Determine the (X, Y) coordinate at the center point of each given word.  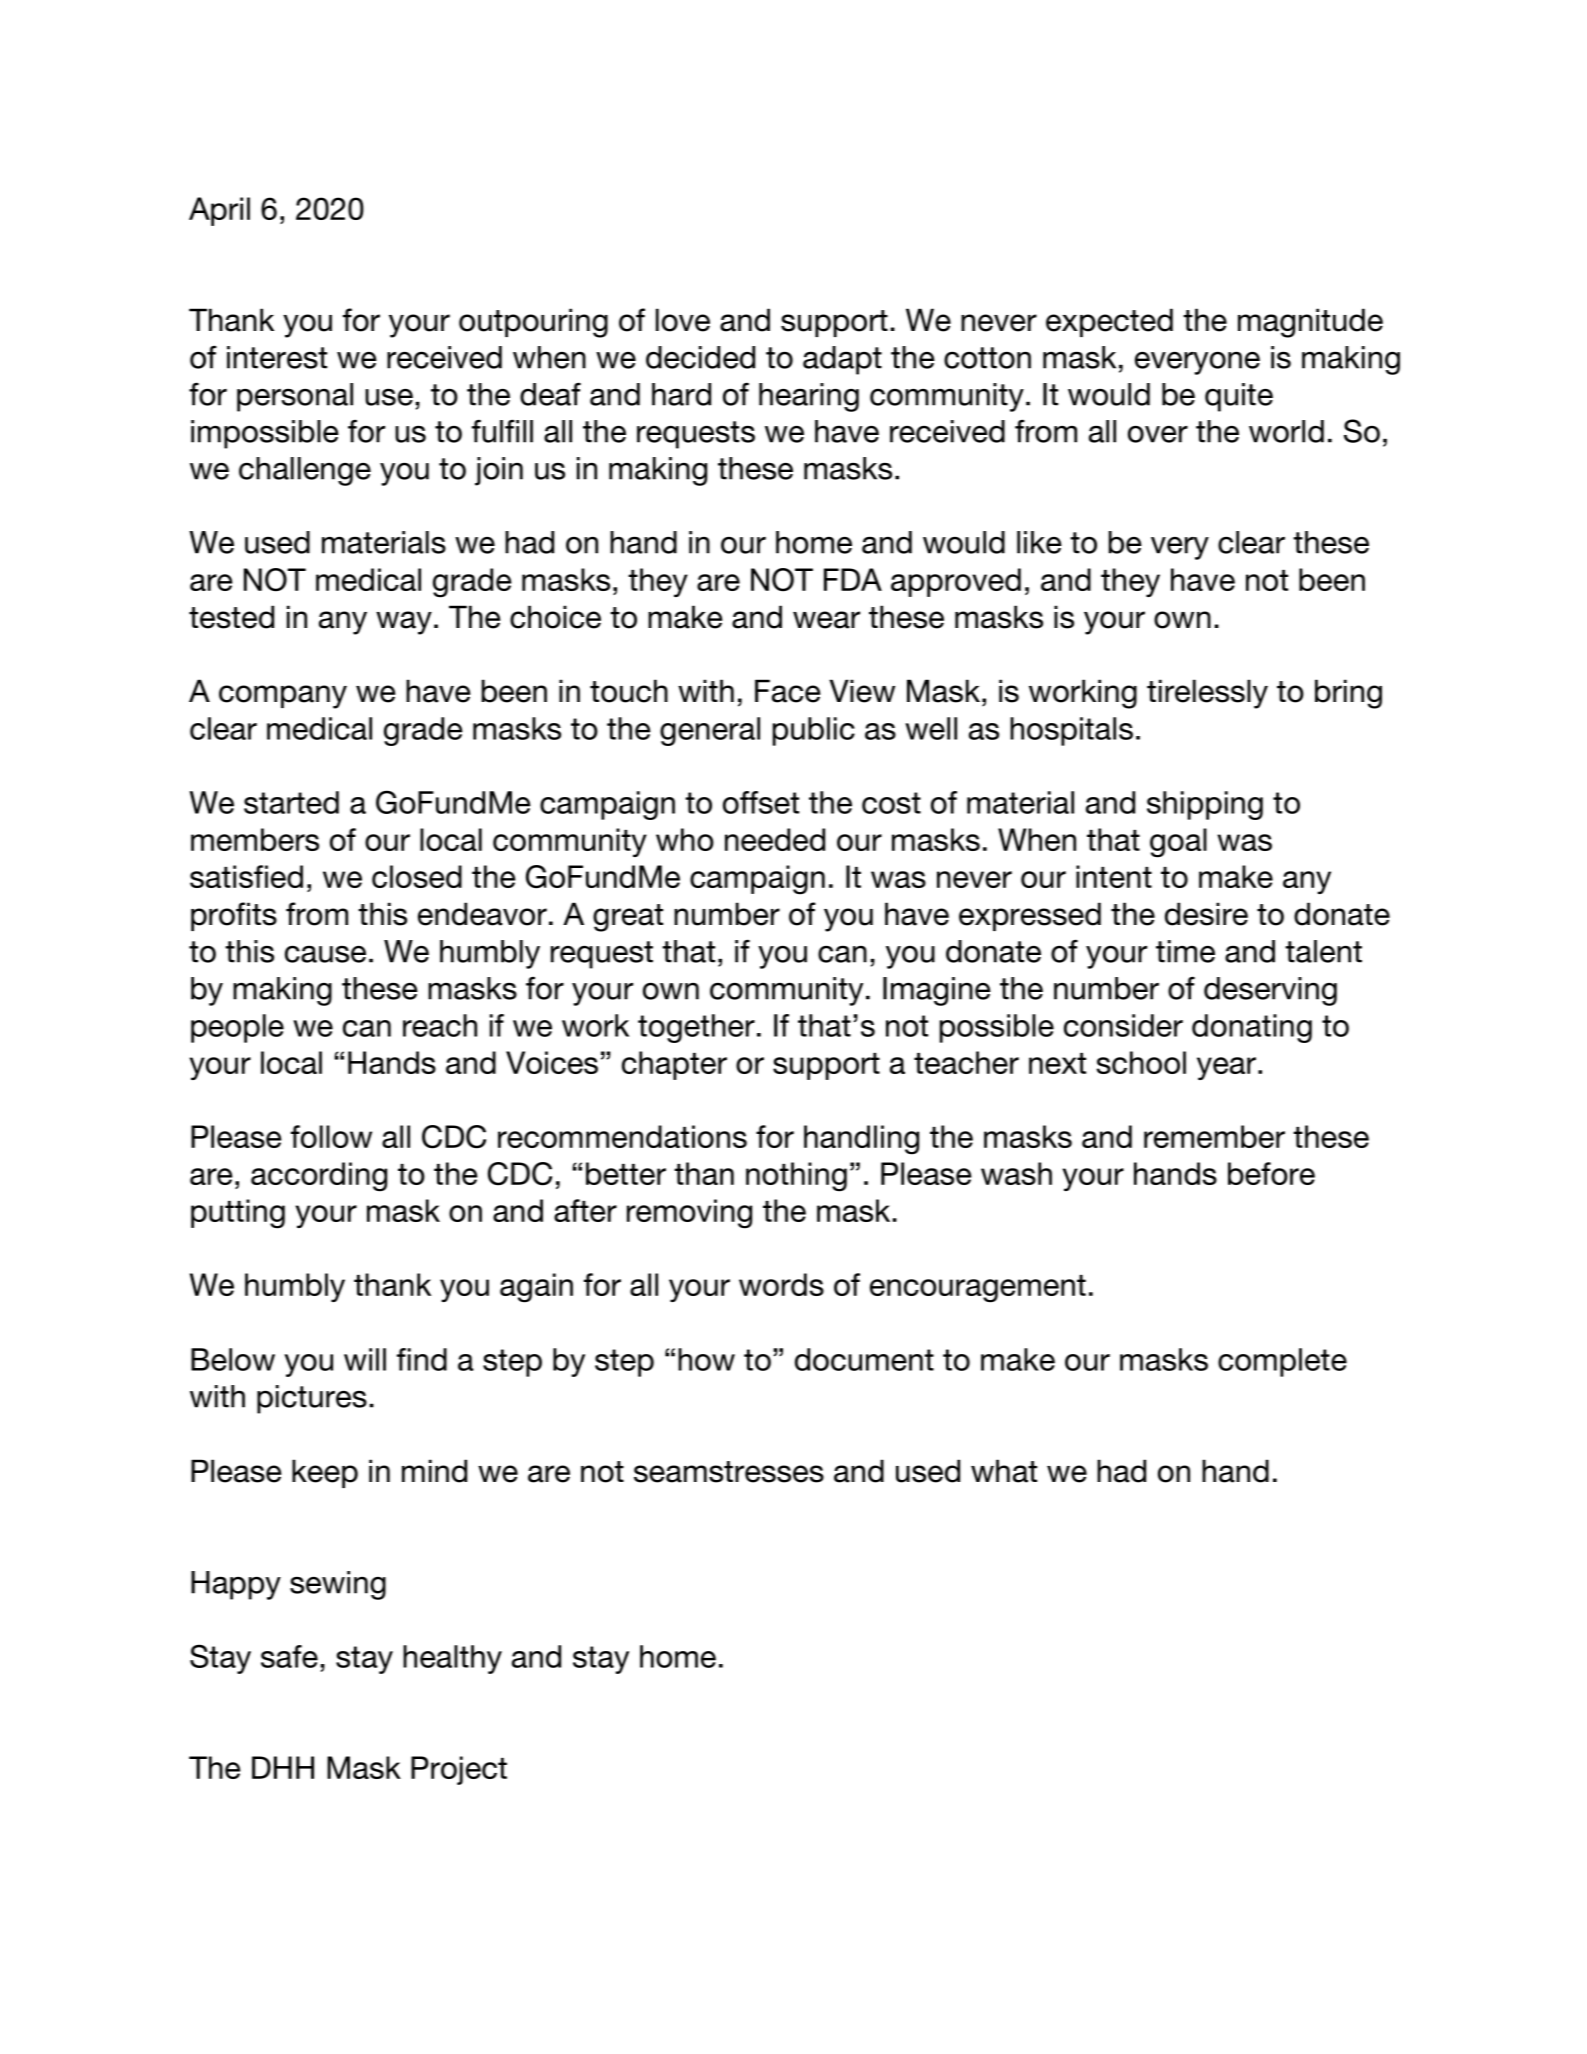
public (814, 731)
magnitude (1310, 323)
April (219, 211)
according (319, 1177)
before (1271, 1173)
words (781, 1284)
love (683, 320)
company (283, 697)
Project (459, 1770)
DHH (283, 1767)
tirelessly (1207, 694)
